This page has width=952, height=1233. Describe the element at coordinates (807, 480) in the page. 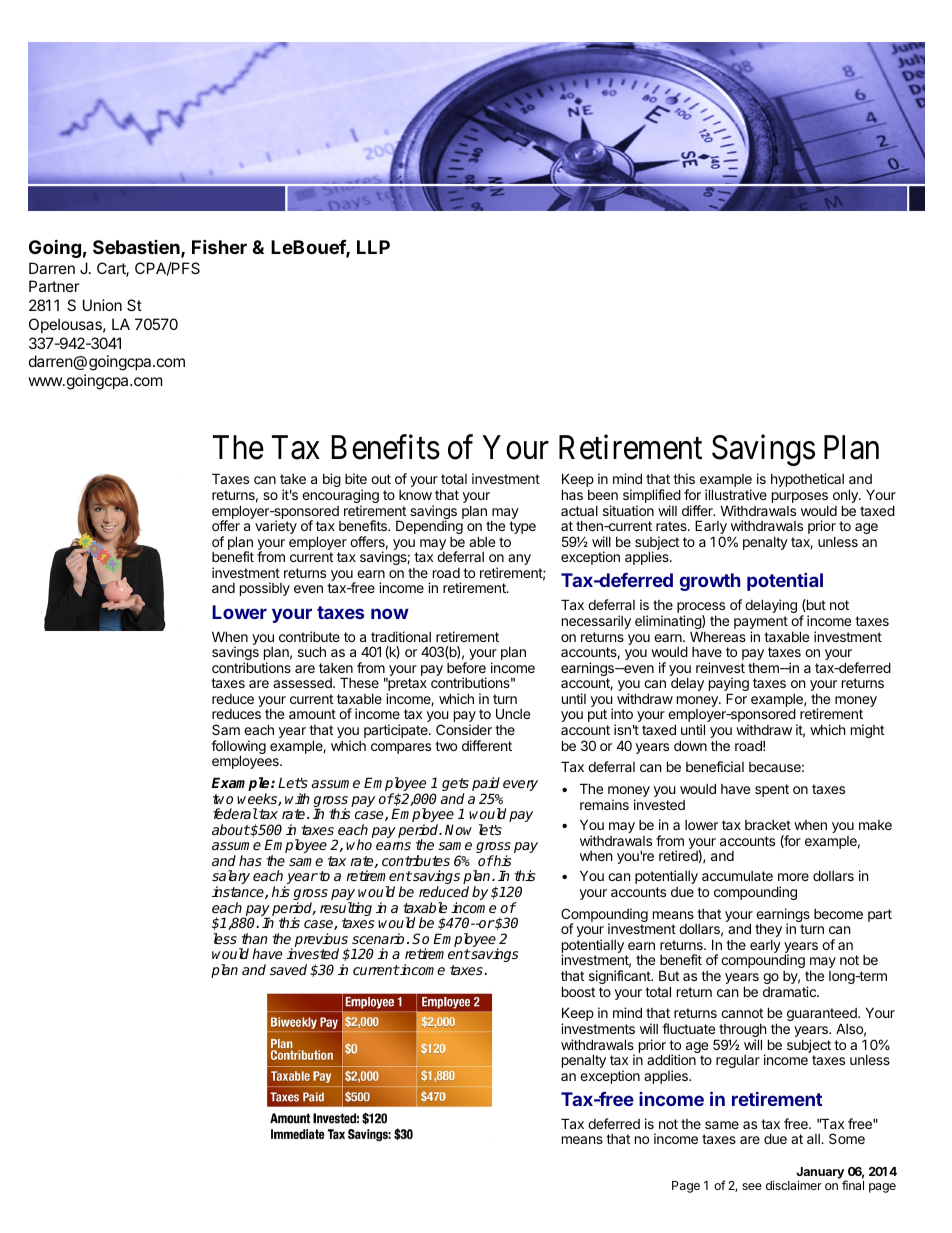

I see `hypothetical` at that location.
